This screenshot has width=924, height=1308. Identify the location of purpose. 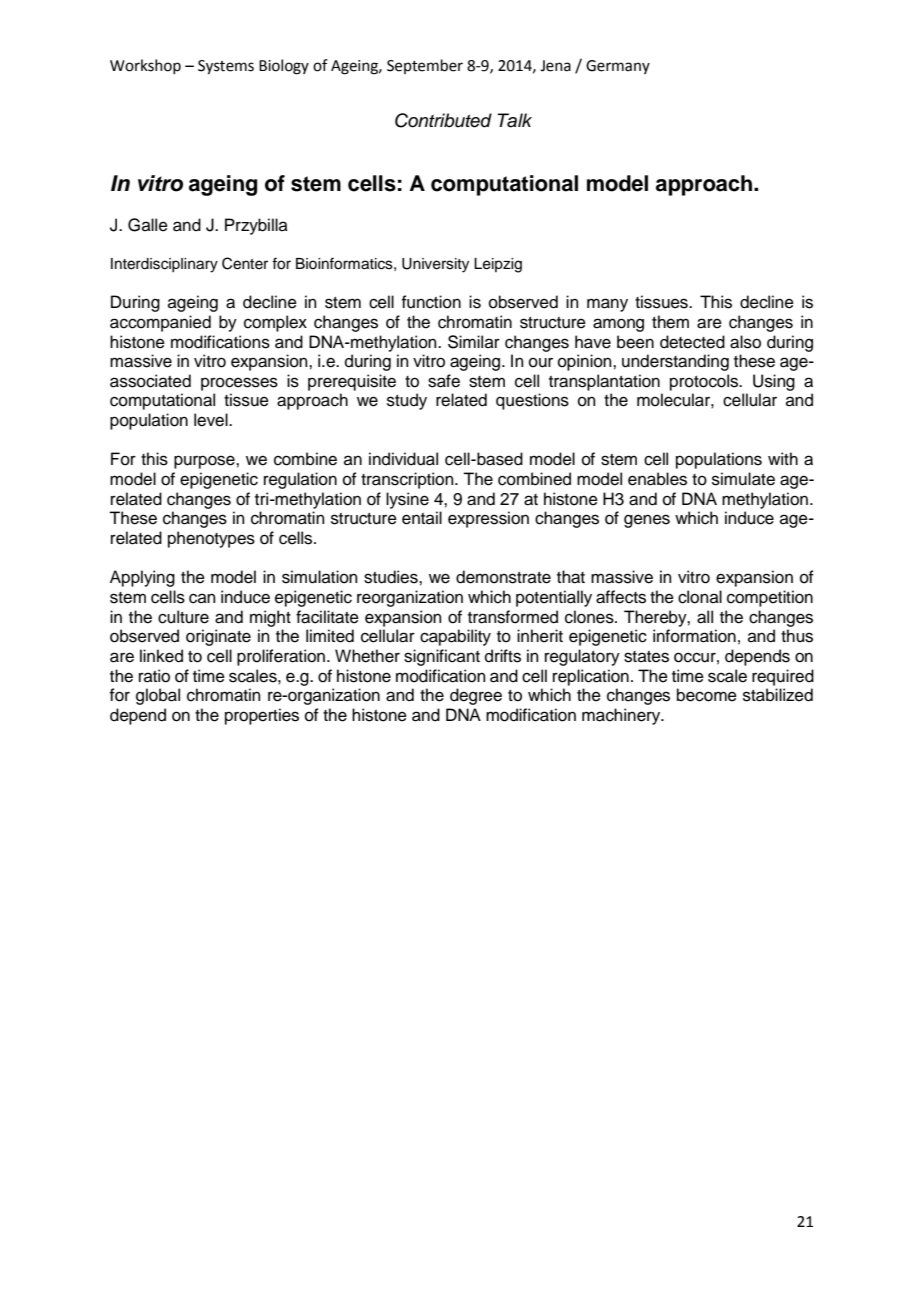
(205, 462).
